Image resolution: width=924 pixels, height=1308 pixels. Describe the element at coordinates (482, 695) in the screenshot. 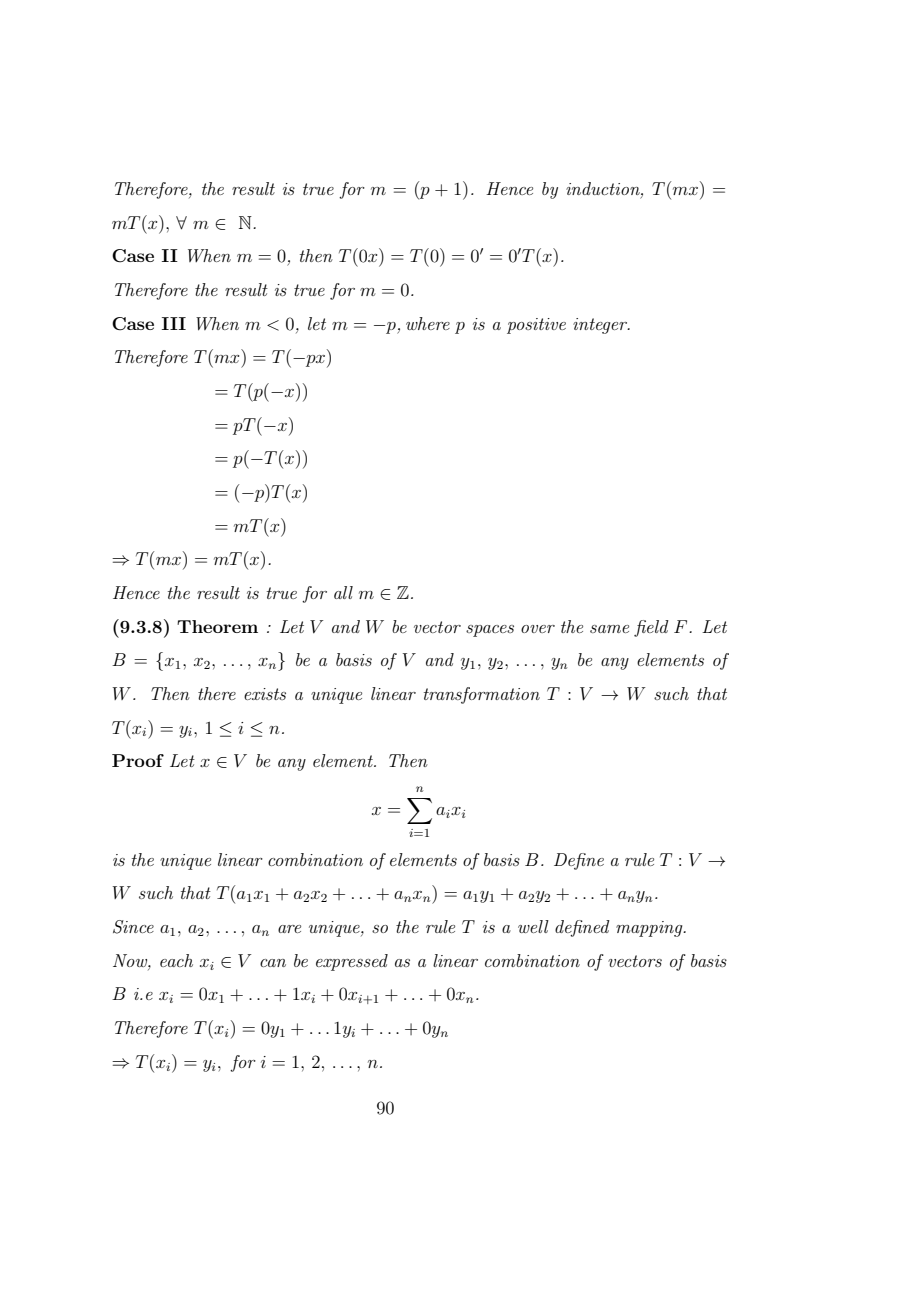

I see `transformation` at that location.
